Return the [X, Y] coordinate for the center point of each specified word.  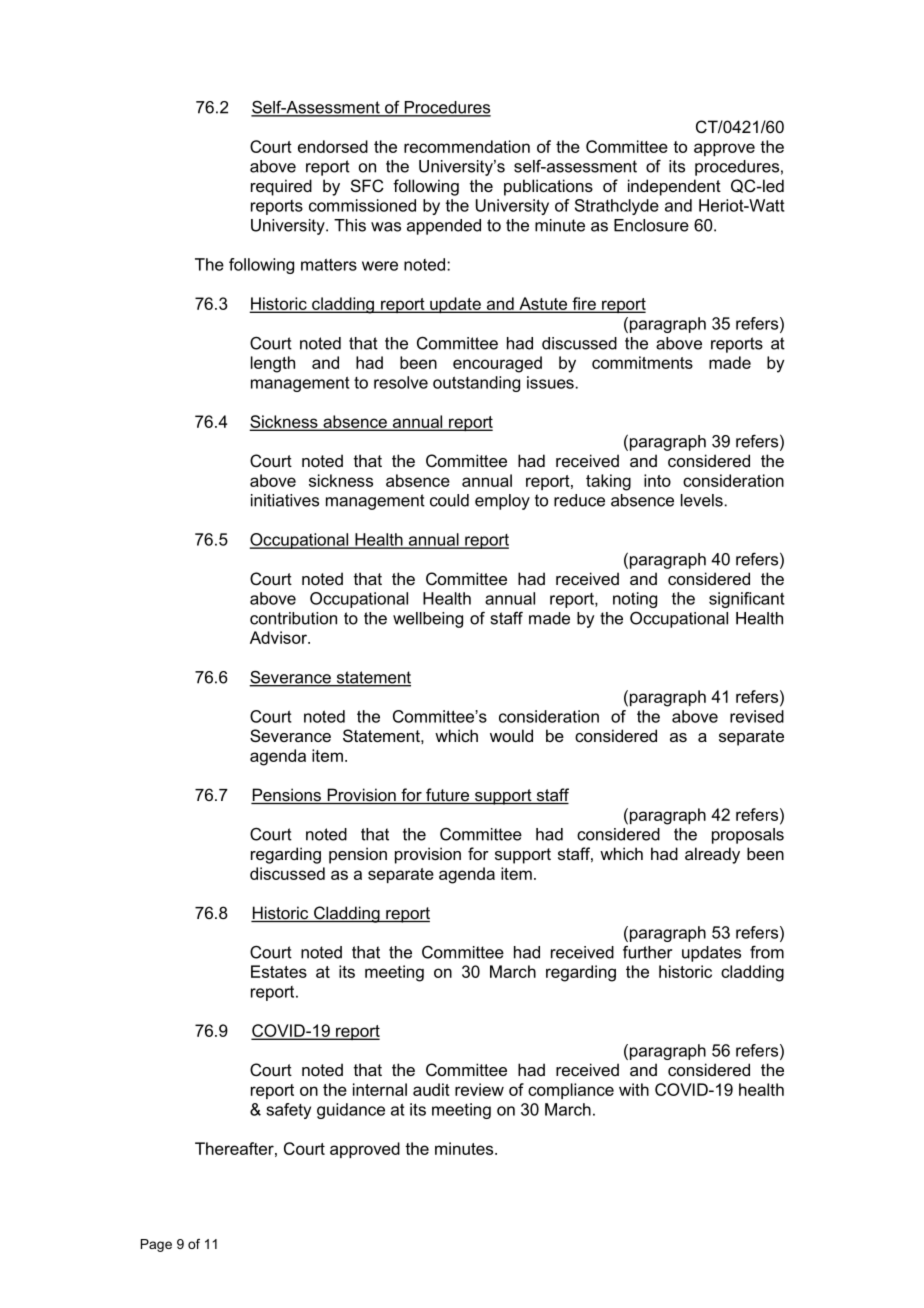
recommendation [467, 146]
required [281, 187]
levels [702, 500]
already [712, 855]
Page [156, 1245]
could [449, 500]
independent [674, 187]
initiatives [285, 500]
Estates [279, 971]
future [448, 796]
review [479, 1089]
